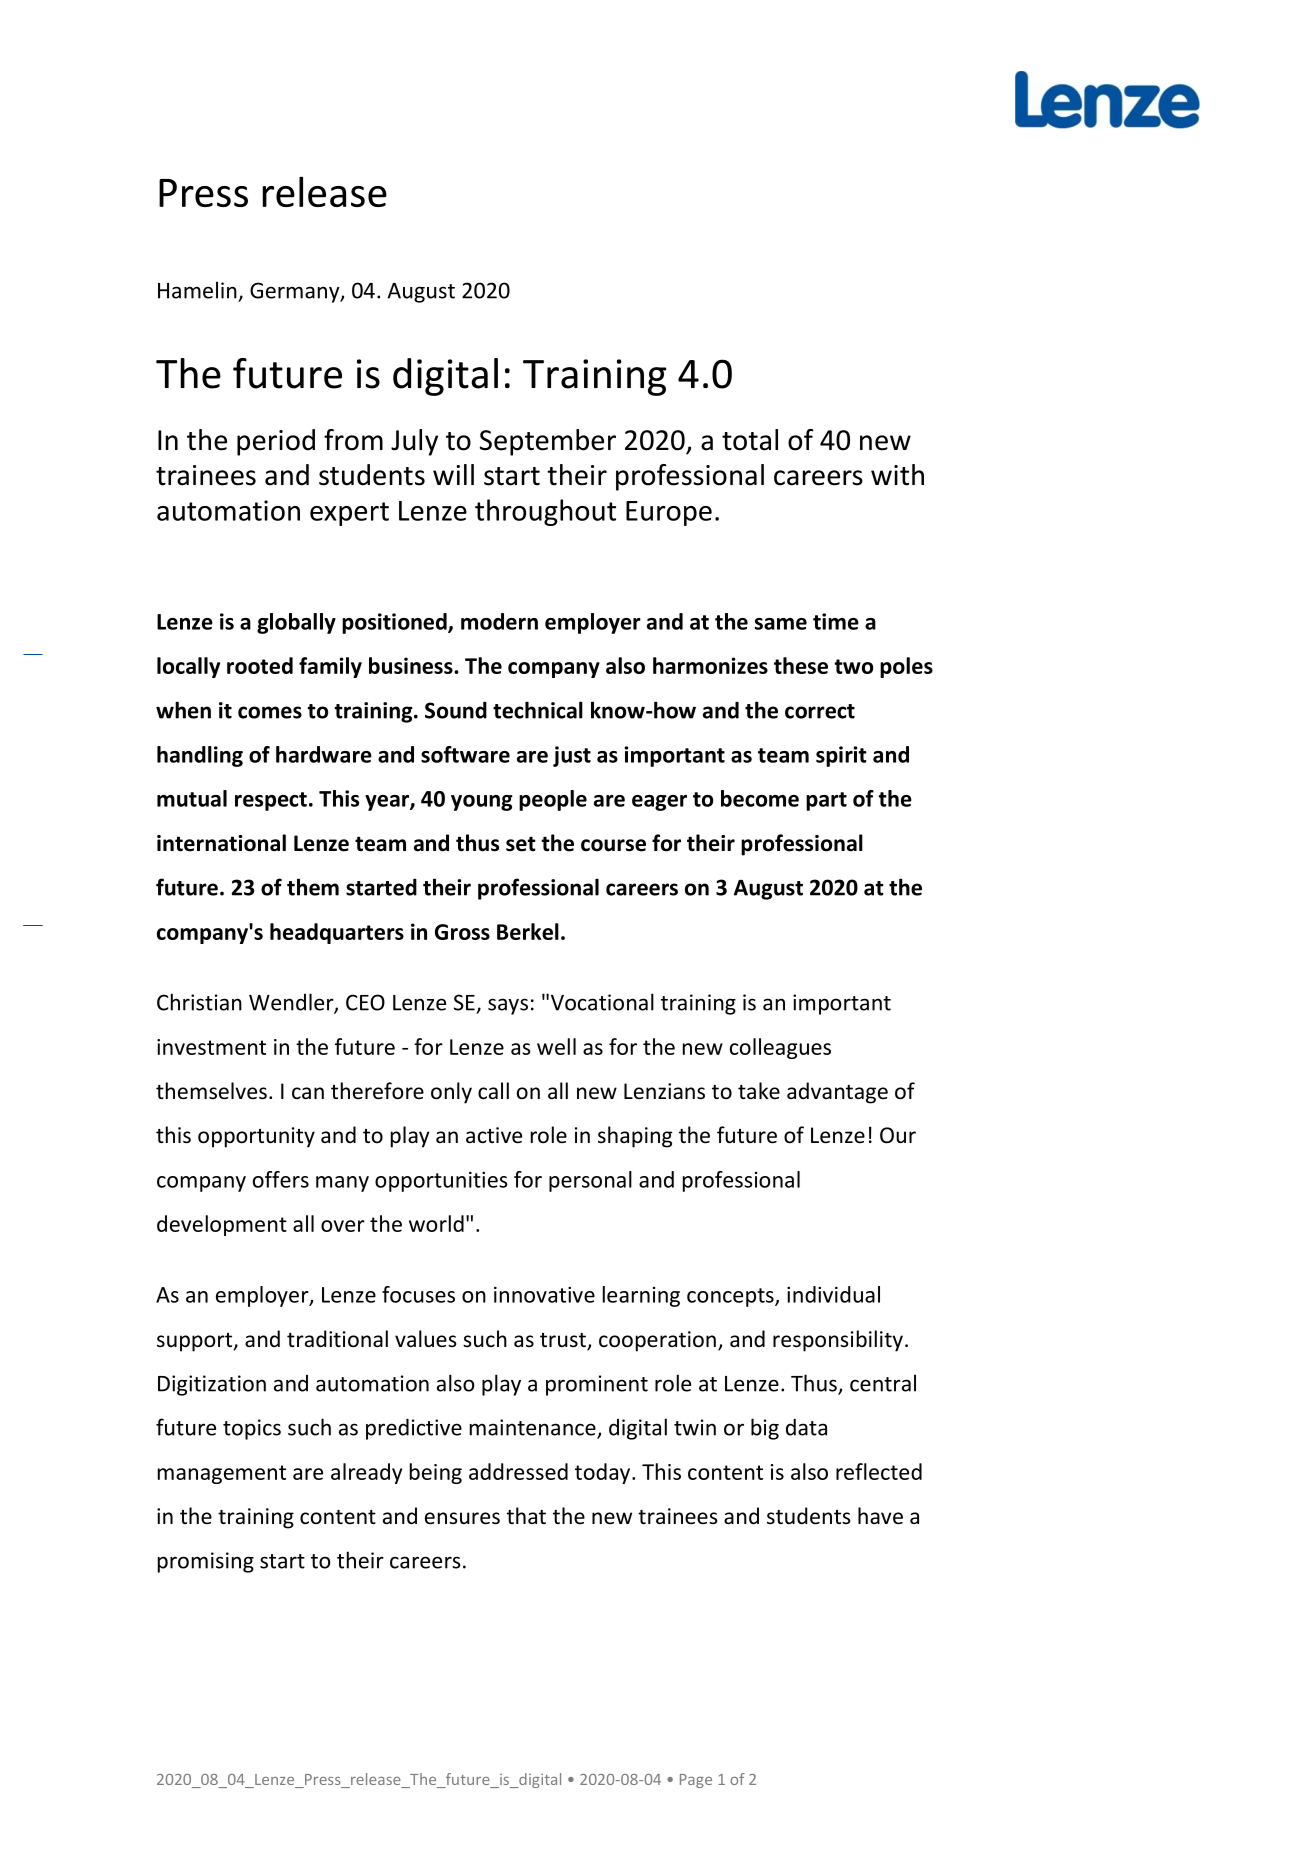 This screenshot has width=1309, height=1851. Describe the element at coordinates (696, 1781) in the screenshot. I see `Page` at that location.
